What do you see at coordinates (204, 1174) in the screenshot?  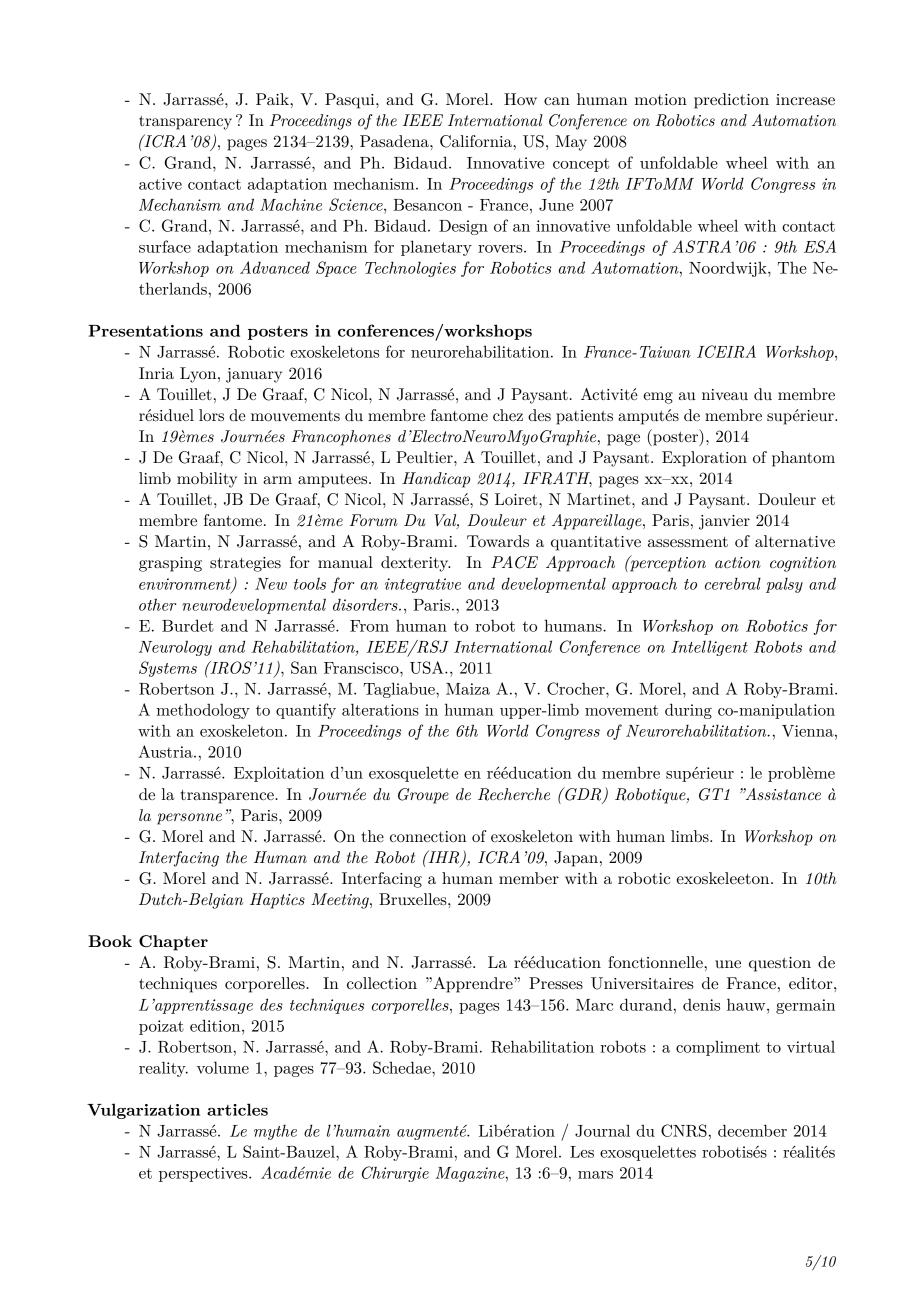 I see `perspectives` at bounding box center [204, 1174].
